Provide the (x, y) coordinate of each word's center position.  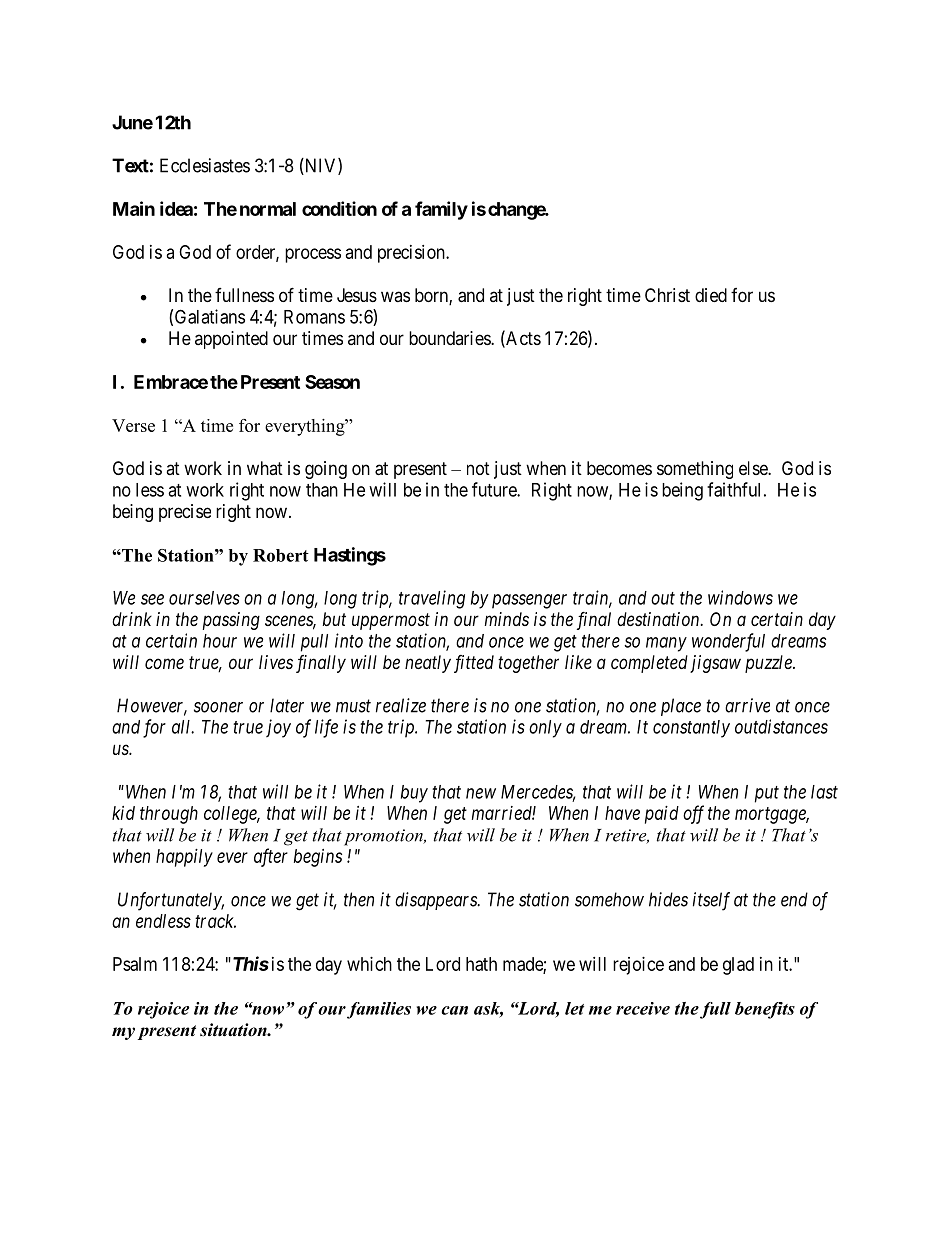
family (441, 210)
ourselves (204, 598)
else (754, 468)
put (767, 794)
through (169, 815)
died (711, 295)
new (481, 793)
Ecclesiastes (205, 165)
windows (740, 597)
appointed (231, 340)
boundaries (450, 338)
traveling (432, 599)
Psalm (135, 964)
